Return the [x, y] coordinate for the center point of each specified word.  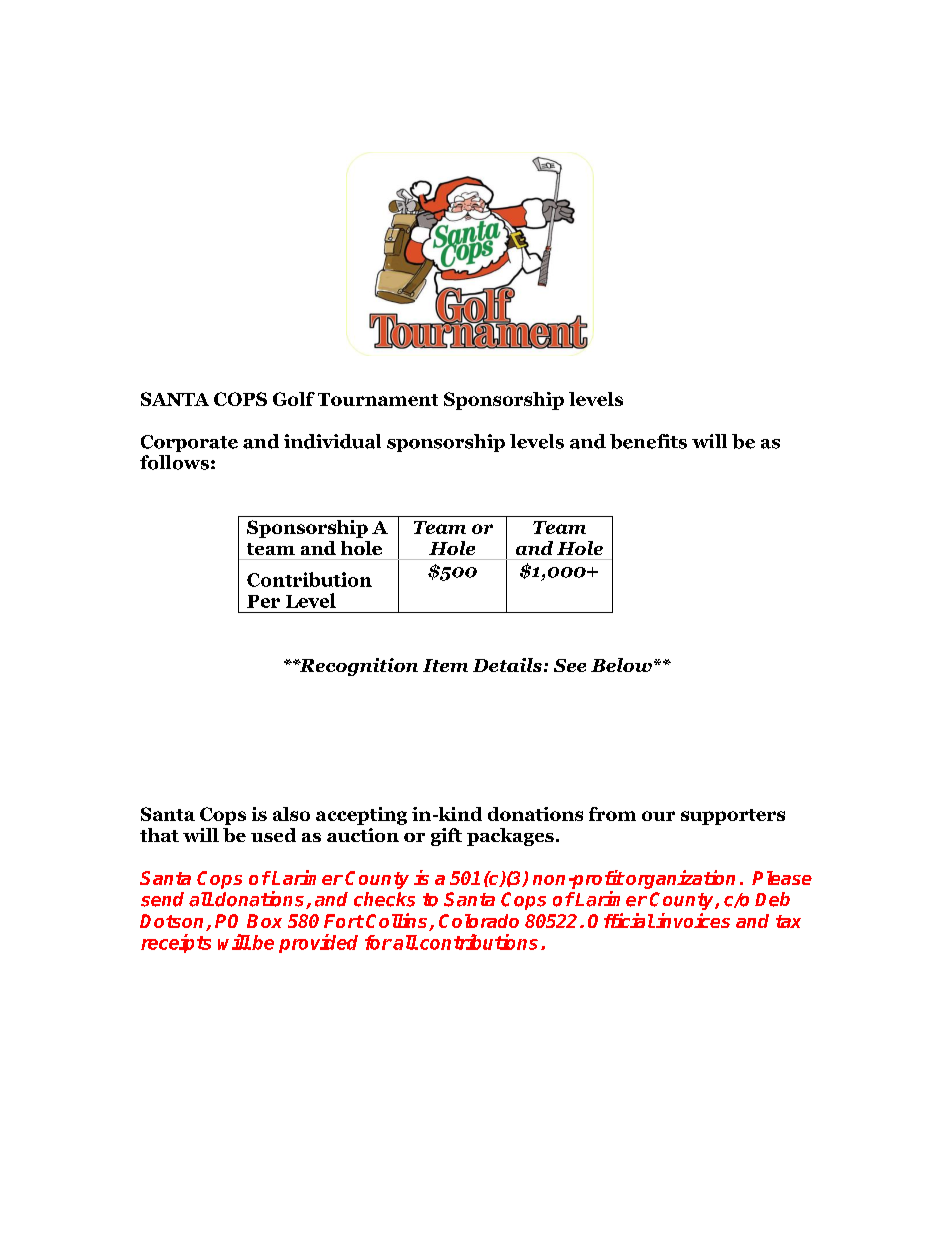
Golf [294, 399]
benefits [648, 441]
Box [264, 921]
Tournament [378, 399]
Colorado [479, 921]
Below [621, 665]
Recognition [357, 667]
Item [445, 665]
